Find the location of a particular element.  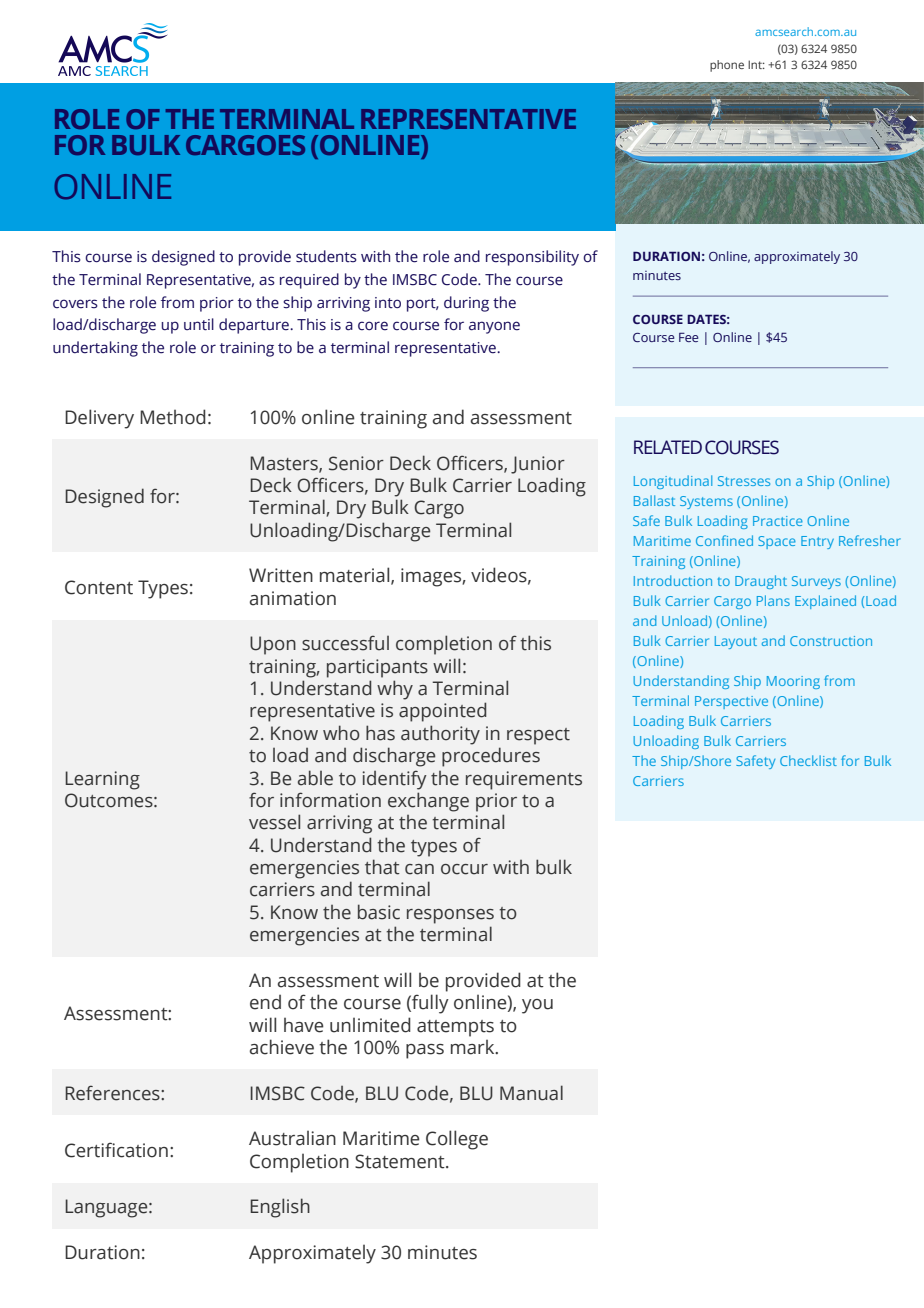

responsibility is located at coordinates (532, 258).
